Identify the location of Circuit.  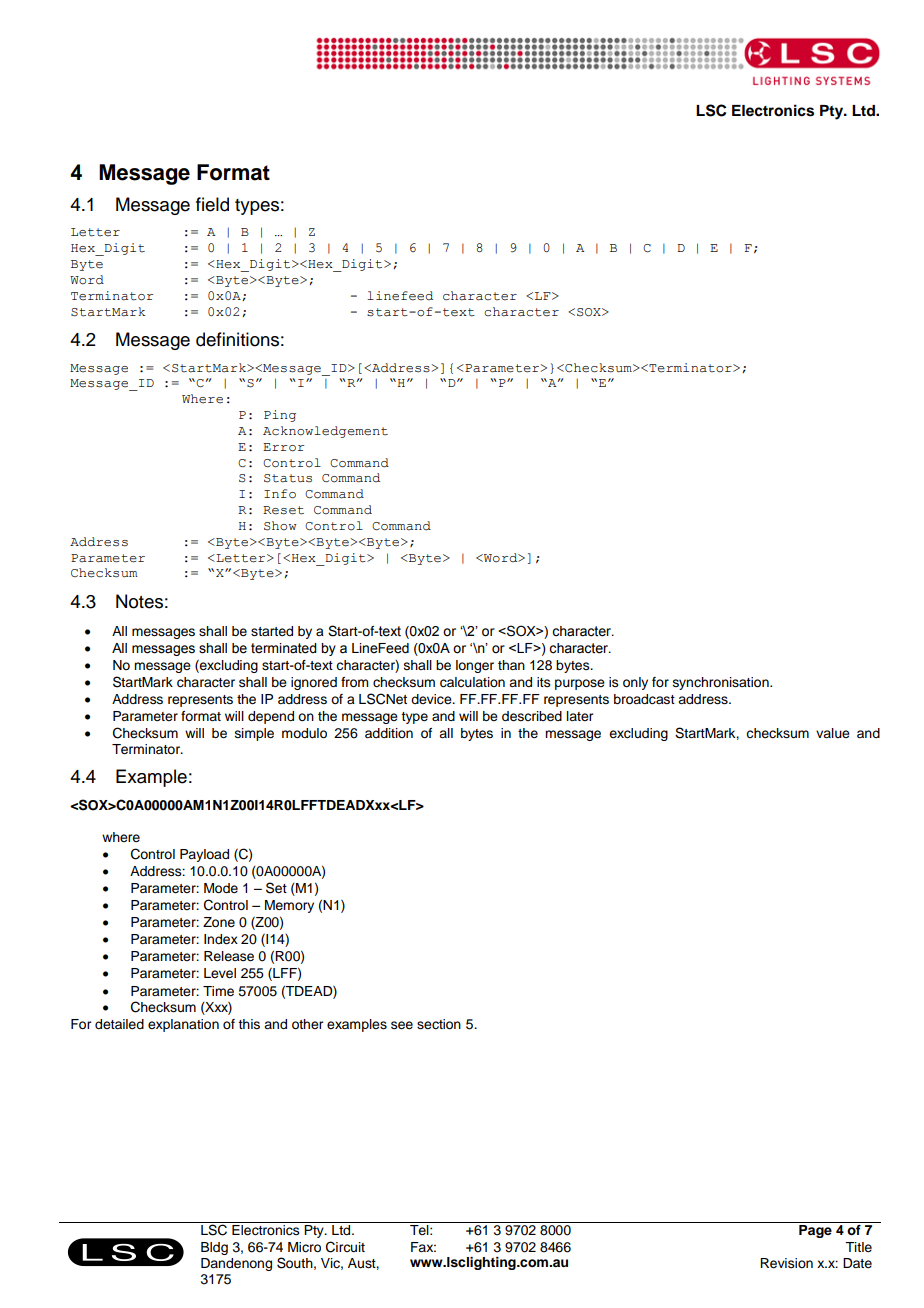
(345, 1247).
